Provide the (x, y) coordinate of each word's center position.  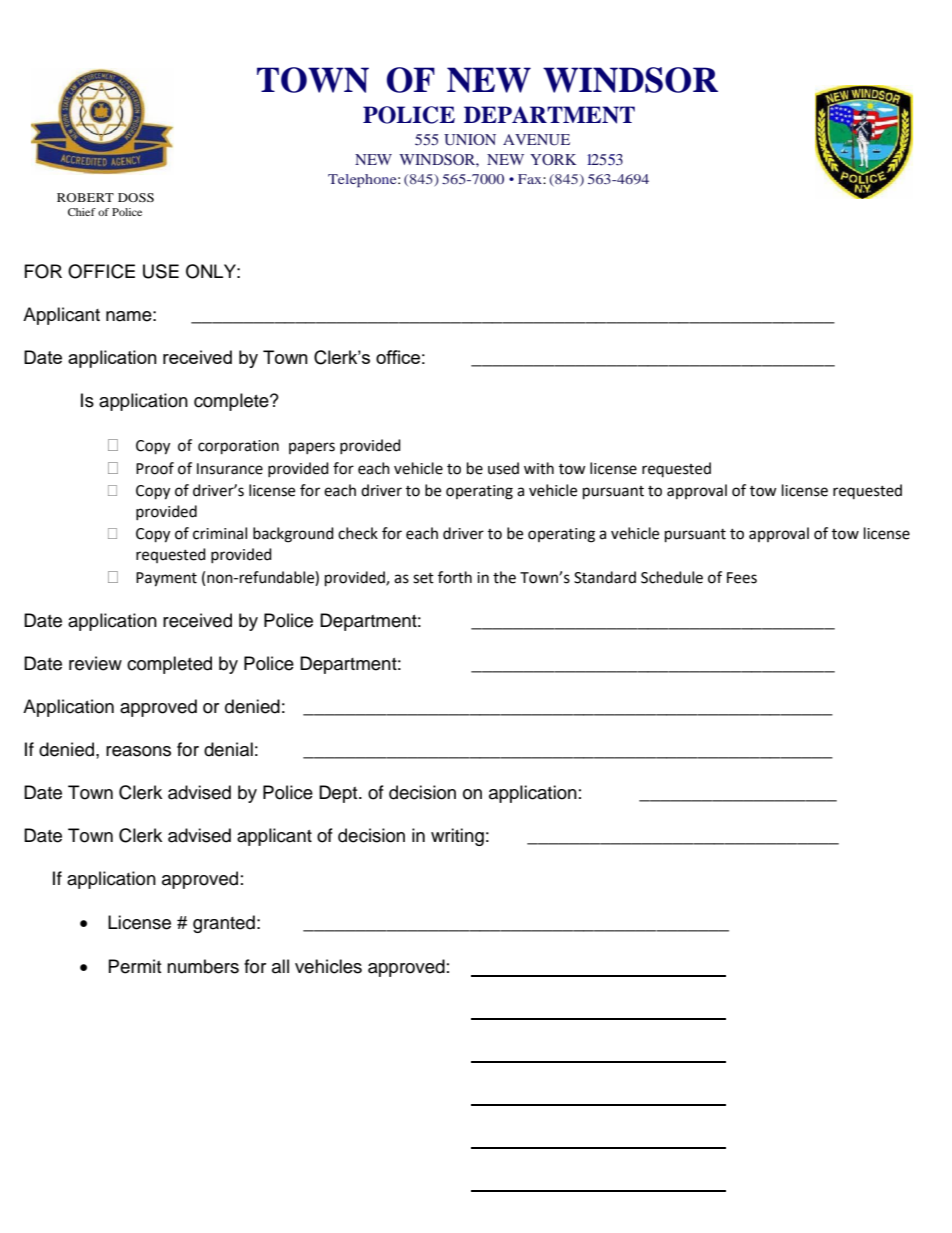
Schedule (672, 577)
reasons (138, 751)
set (423, 578)
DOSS (136, 197)
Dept (339, 794)
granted (224, 924)
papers (312, 448)
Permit (135, 966)
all (280, 966)
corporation (238, 447)
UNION (470, 140)
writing (457, 837)
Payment (166, 579)
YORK (553, 159)
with (539, 468)
